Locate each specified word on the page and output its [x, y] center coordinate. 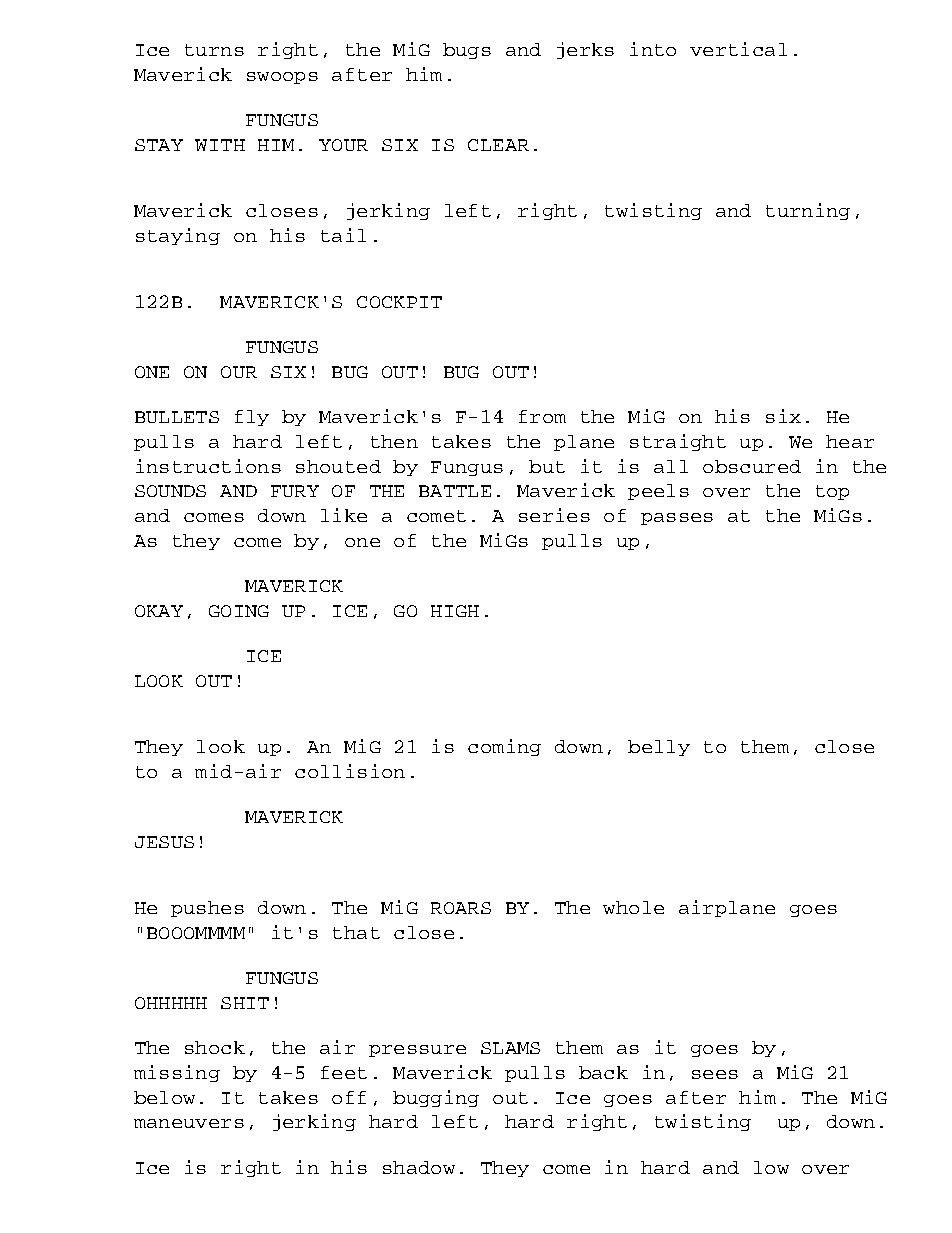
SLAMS [510, 1048]
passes [677, 519]
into [653, 49]
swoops [282, 78]
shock [215, 1047]
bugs [467, 51]
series [554, 515]
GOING [239, 611]
